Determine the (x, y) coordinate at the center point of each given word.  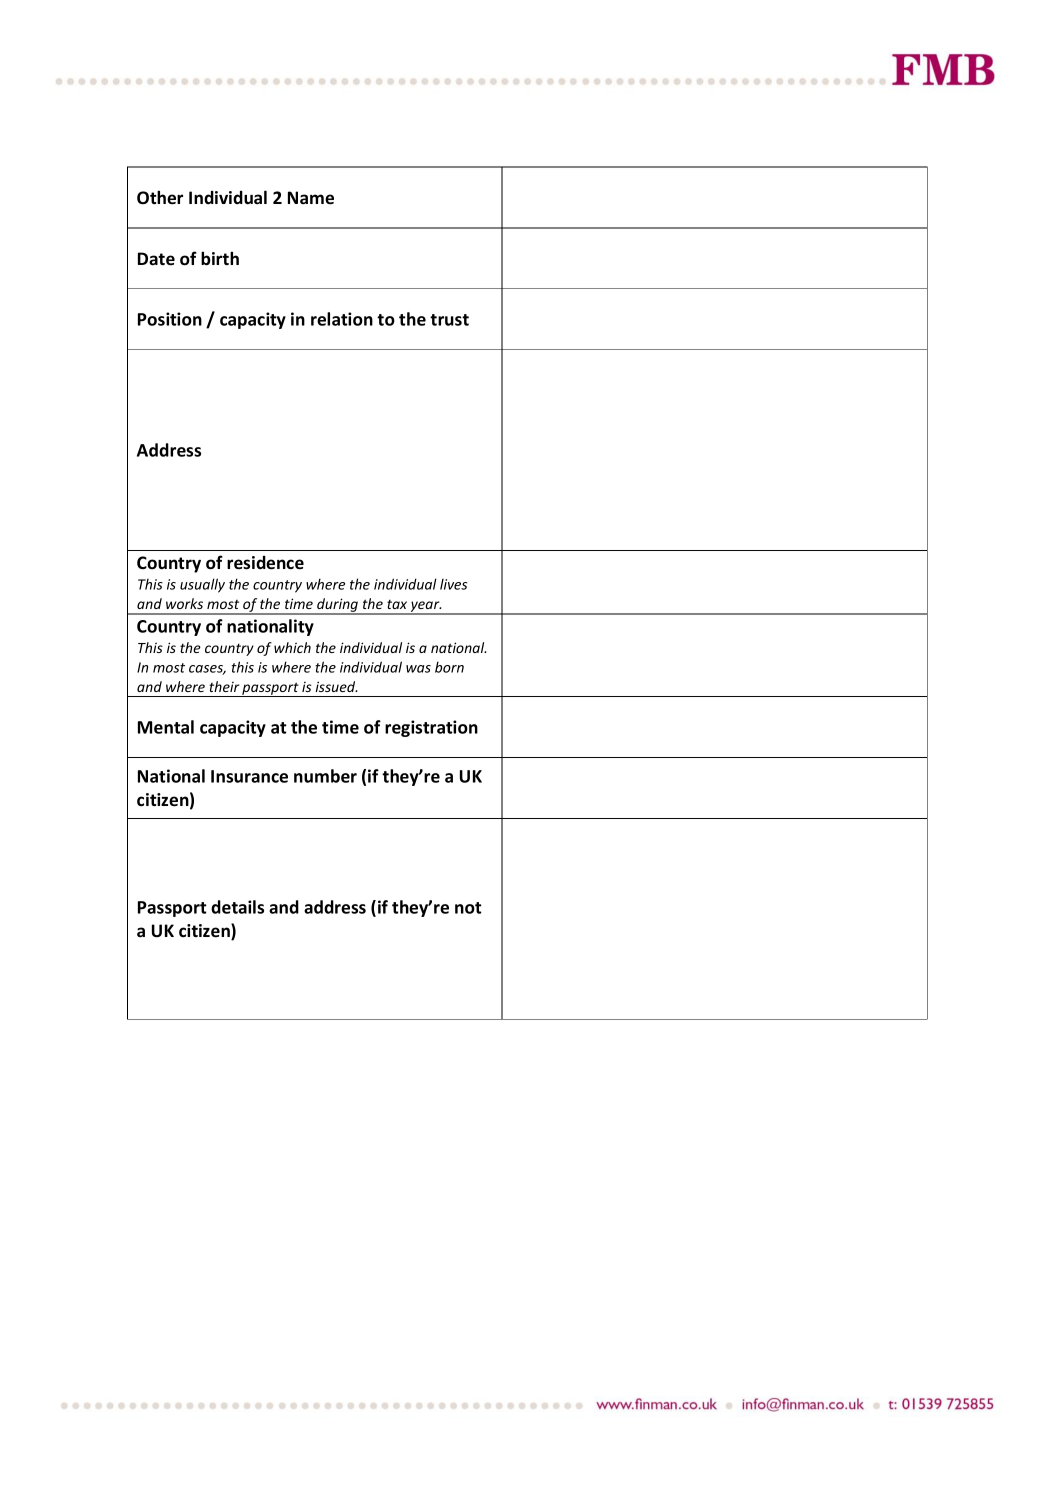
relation (342, 319)
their (224, 686)
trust (449, 320)
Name (311, 198)
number (325, 776)
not (468, 908)
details (237, 907)
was (418, 669)
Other (160, 197)
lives (453, 584)
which (292, 647)
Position (170, 319)
